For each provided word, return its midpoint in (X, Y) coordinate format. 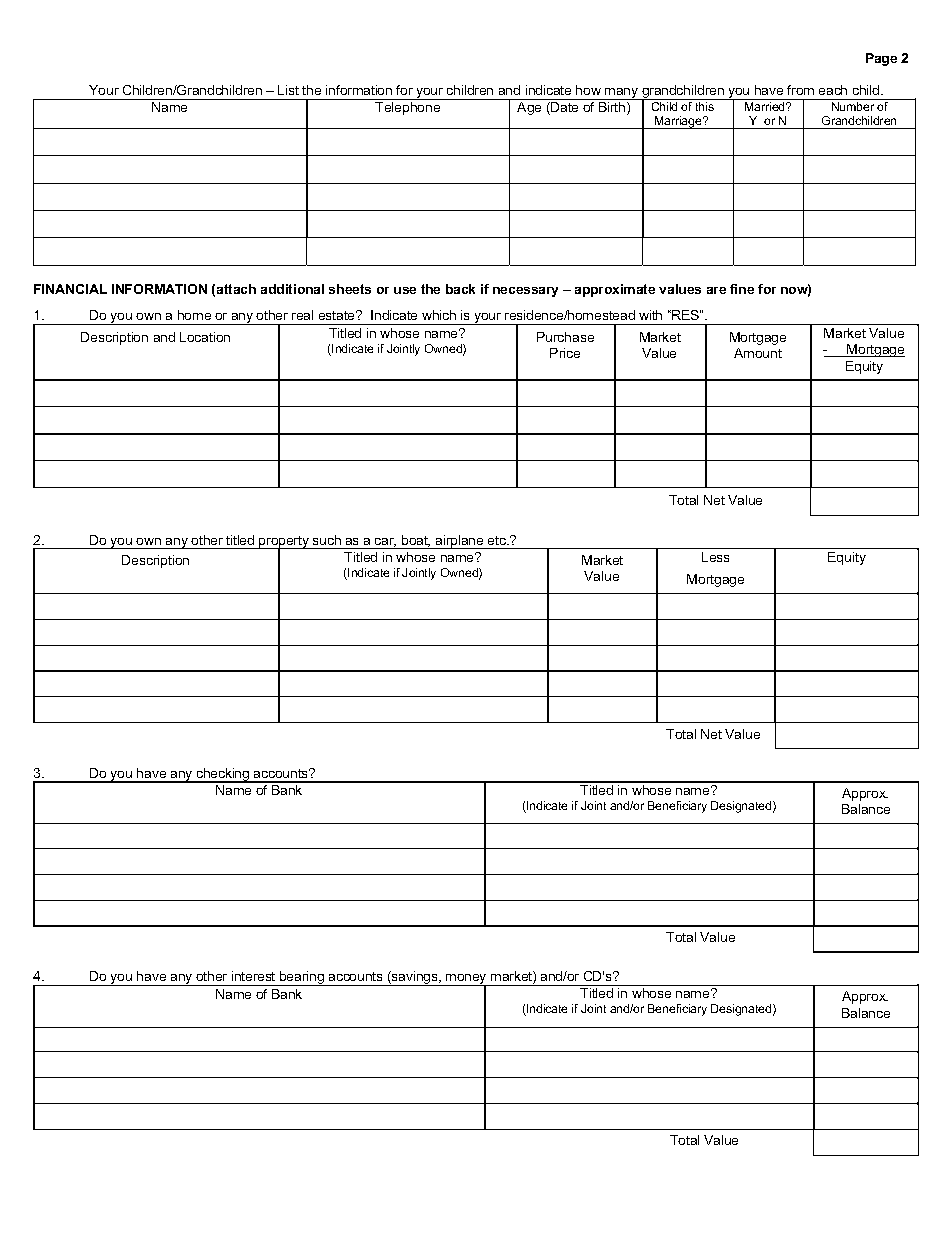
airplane (460, 542)
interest (253, 976)
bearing (302, 978)
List (288, 90)
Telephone (407, 108)
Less (715, 557)
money (466, 980)
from (800, 90)
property (284, 543)
